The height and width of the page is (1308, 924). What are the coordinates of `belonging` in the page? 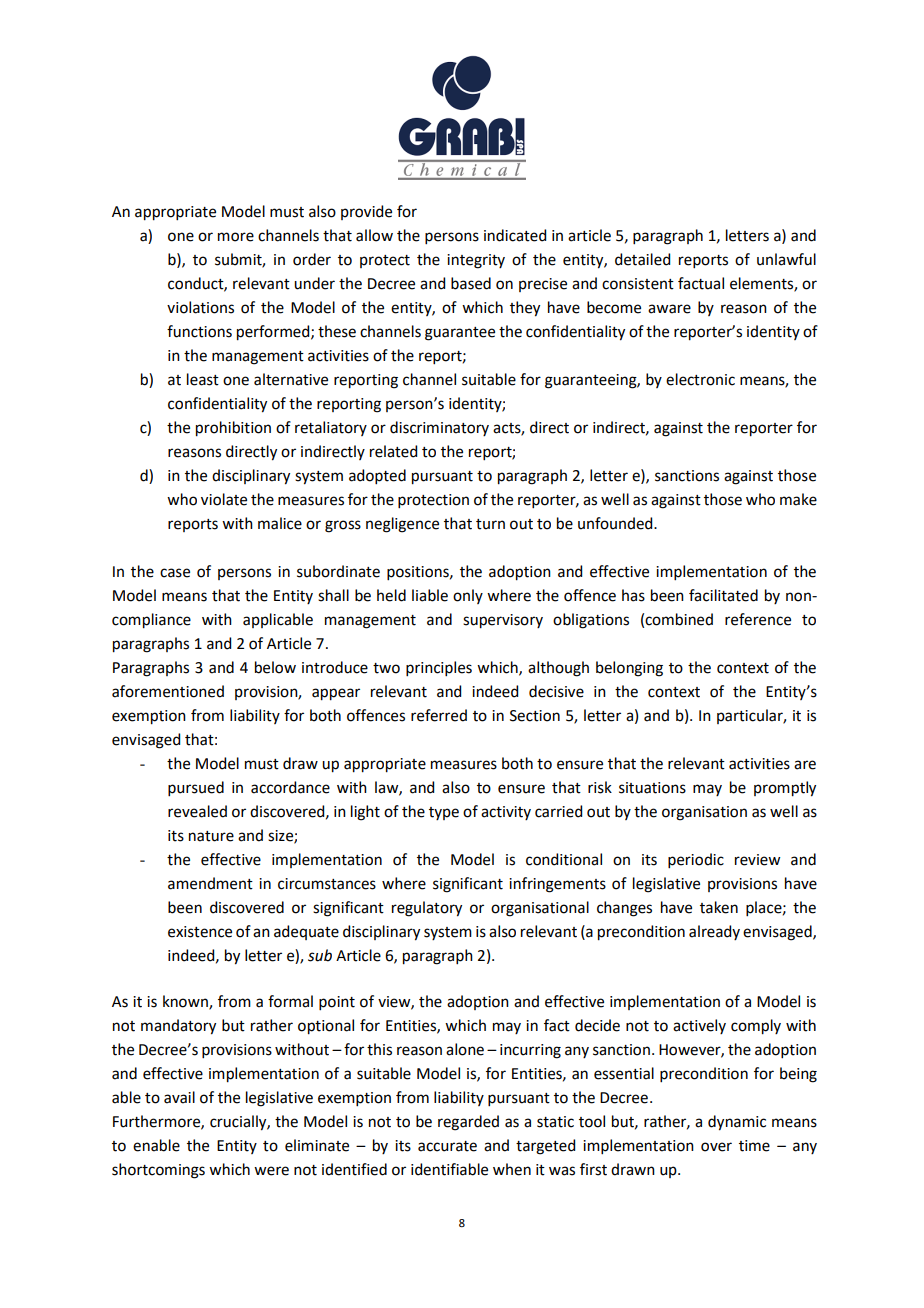 It's located at (629, 669).
